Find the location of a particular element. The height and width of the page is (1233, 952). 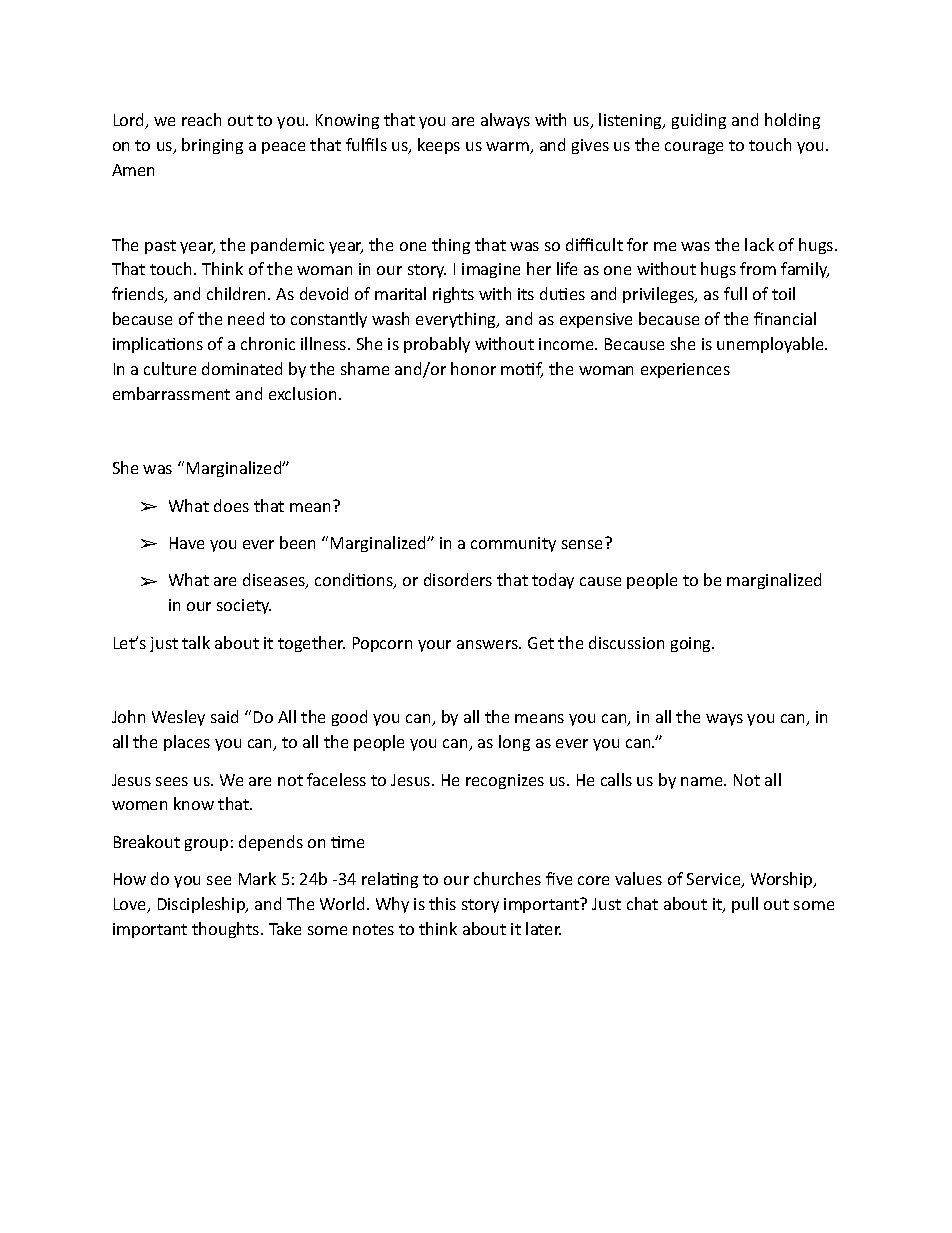

pull is located at coordinates (745, 905).
